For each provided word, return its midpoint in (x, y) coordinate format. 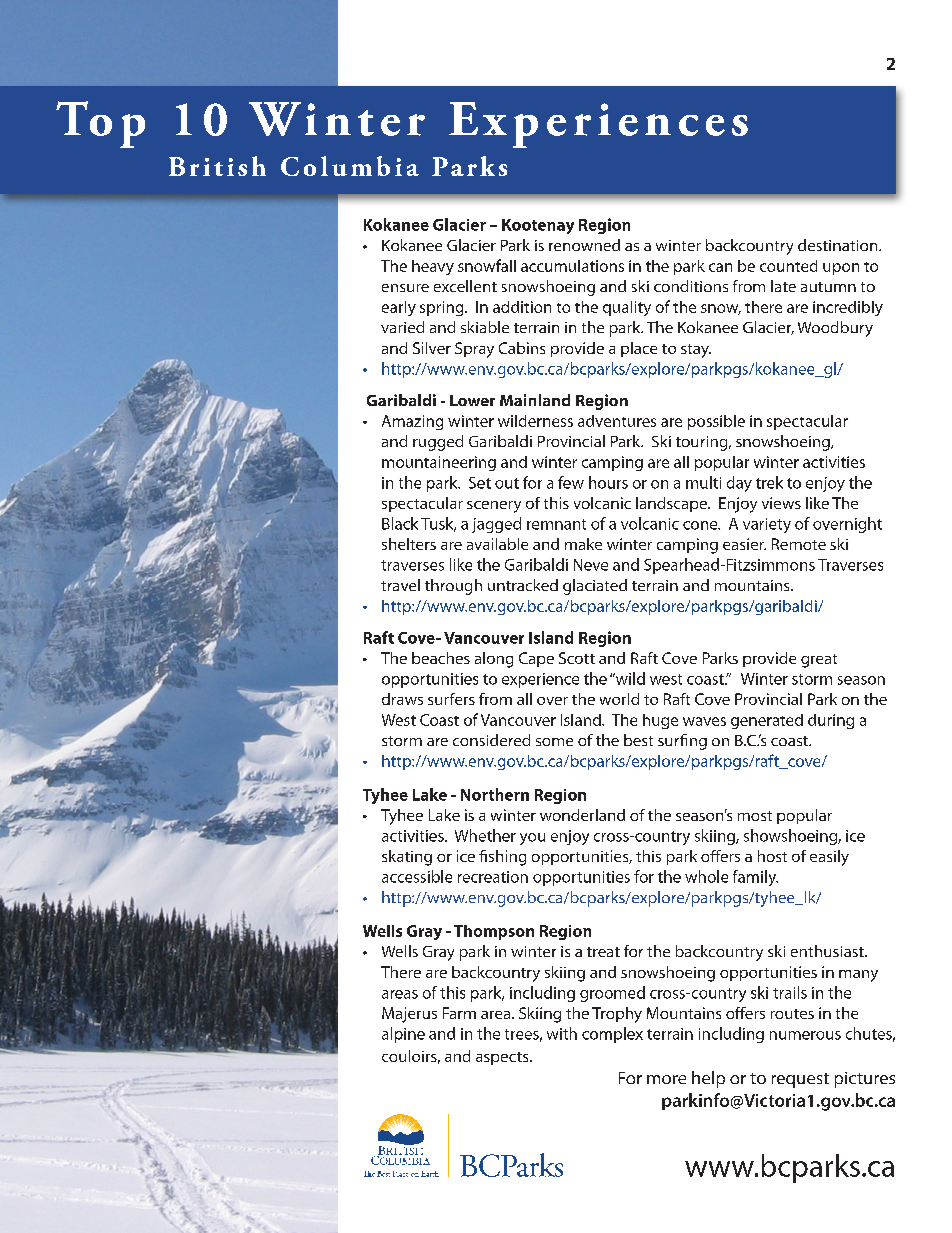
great (819, 661)
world (619, 699)
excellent (465, 286)
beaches (441, 658)
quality (627, 308)
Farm (459, 1013)
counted (788, 266)
